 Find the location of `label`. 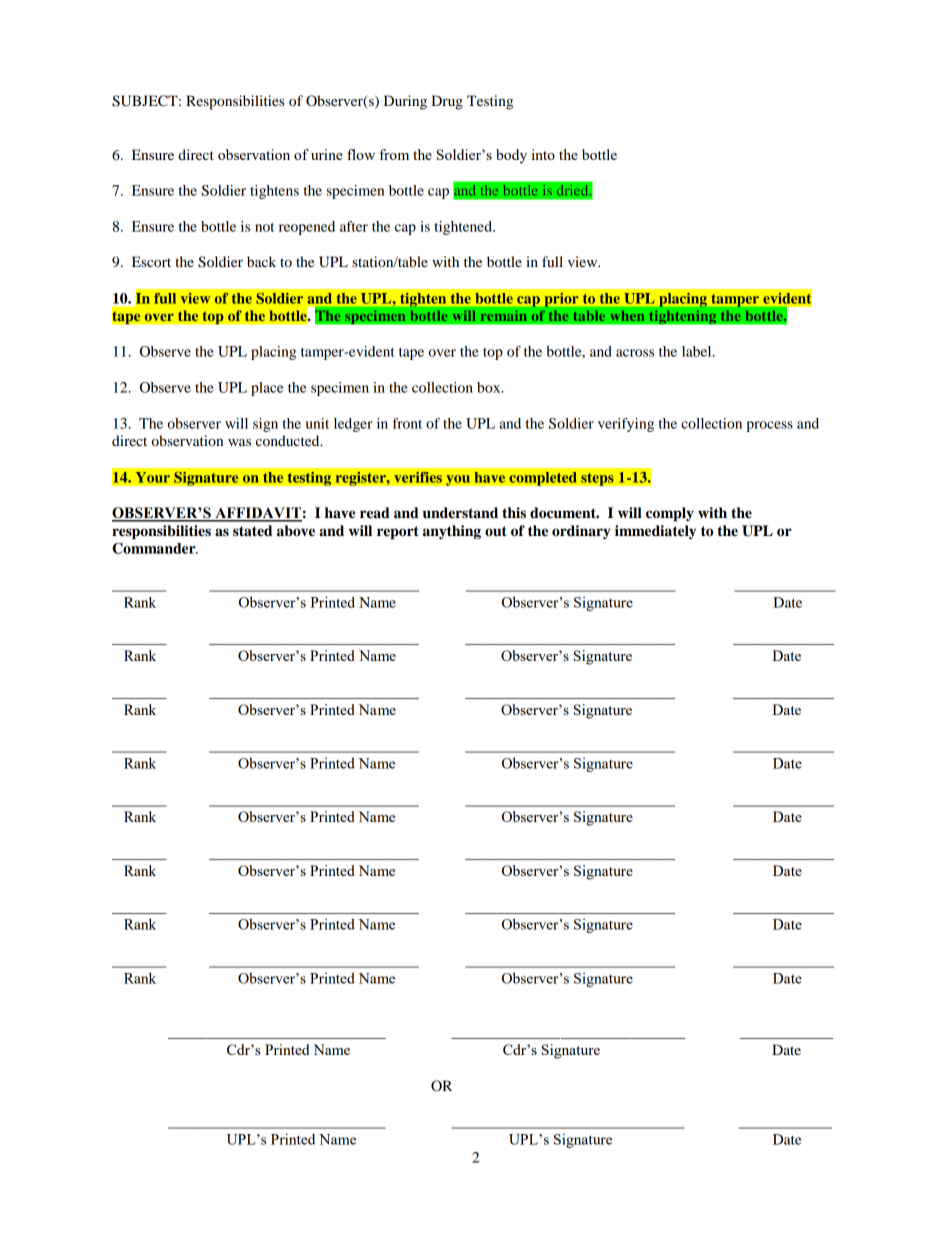

label is located at coordinates (698, 351).
